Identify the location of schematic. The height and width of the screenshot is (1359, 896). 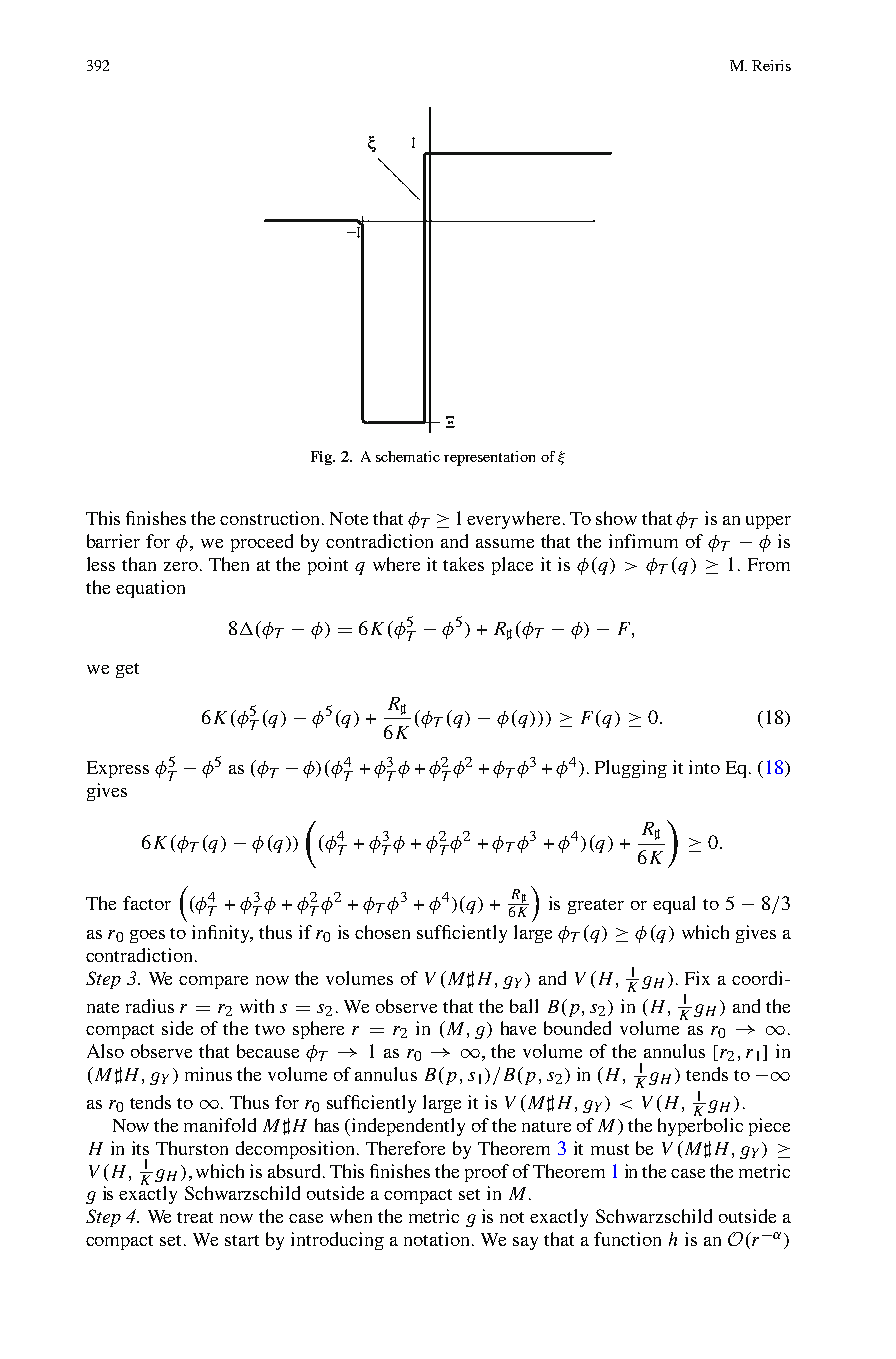
(408, 456).
